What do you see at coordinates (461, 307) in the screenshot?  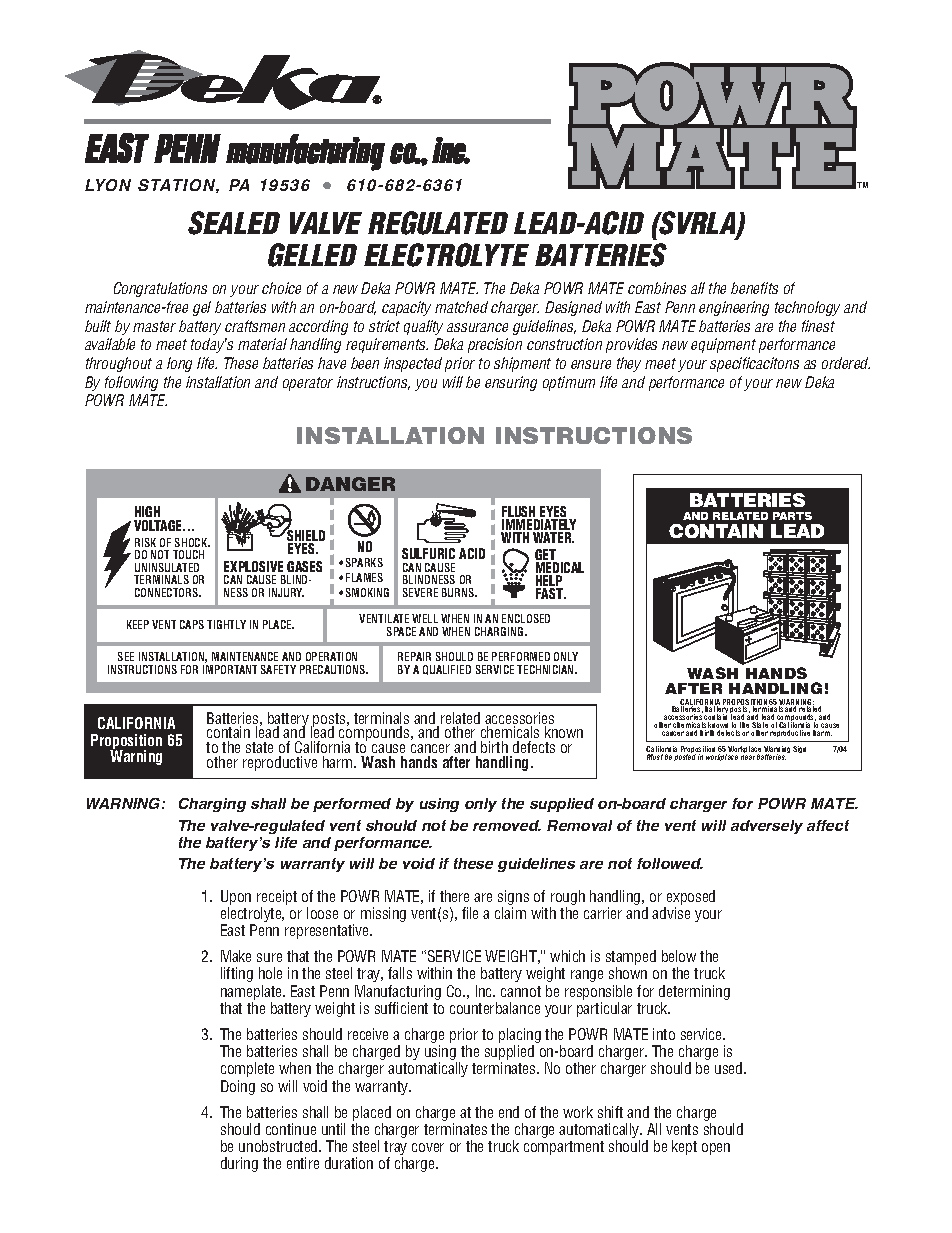 I see `matched` at bounding box center [461, 307].
